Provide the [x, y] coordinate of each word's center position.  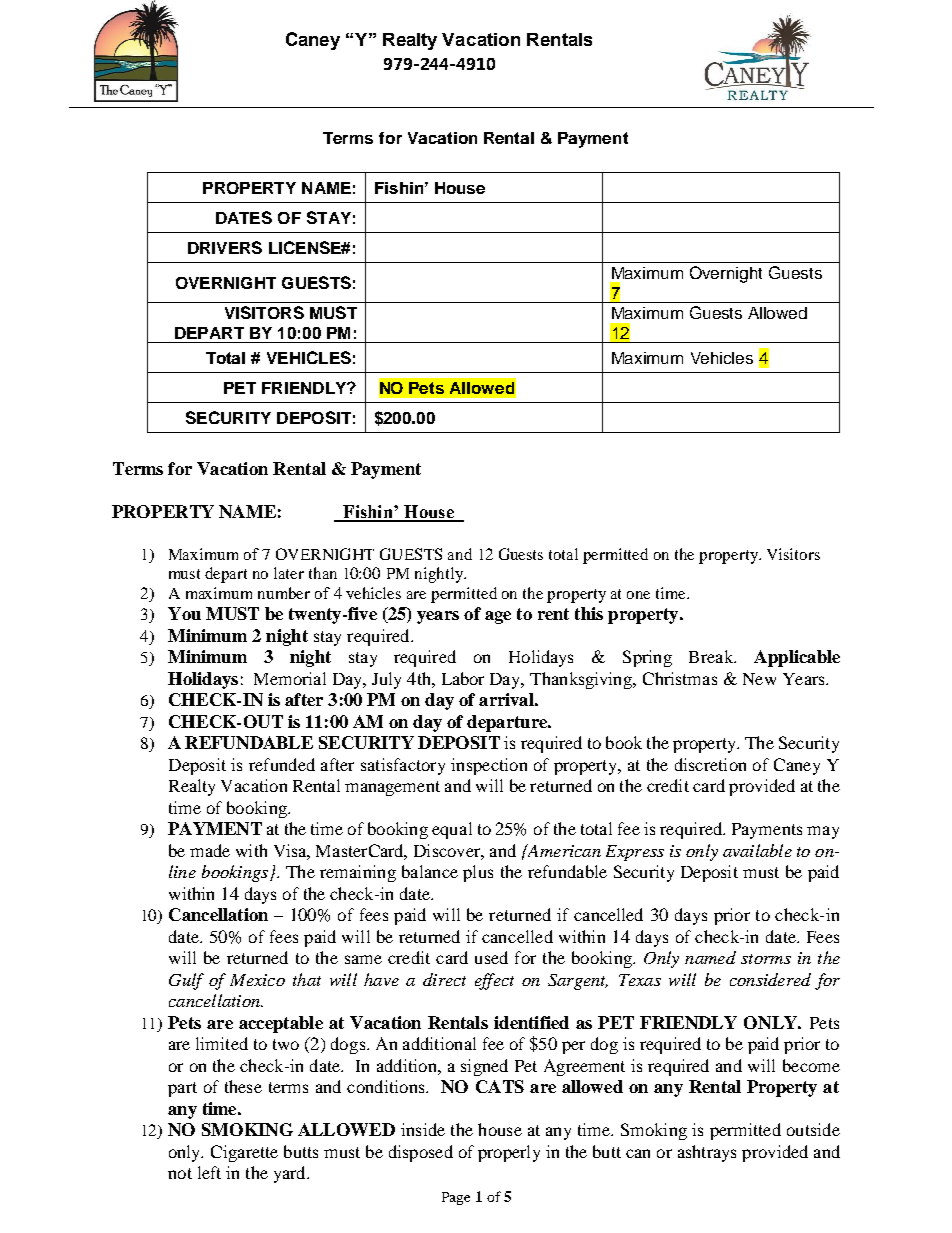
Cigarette [244, 1153]
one [638, 595]
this [589, 613]
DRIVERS [225, 247]
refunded [282, 764]
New [759, 679]
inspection [489, 766]
